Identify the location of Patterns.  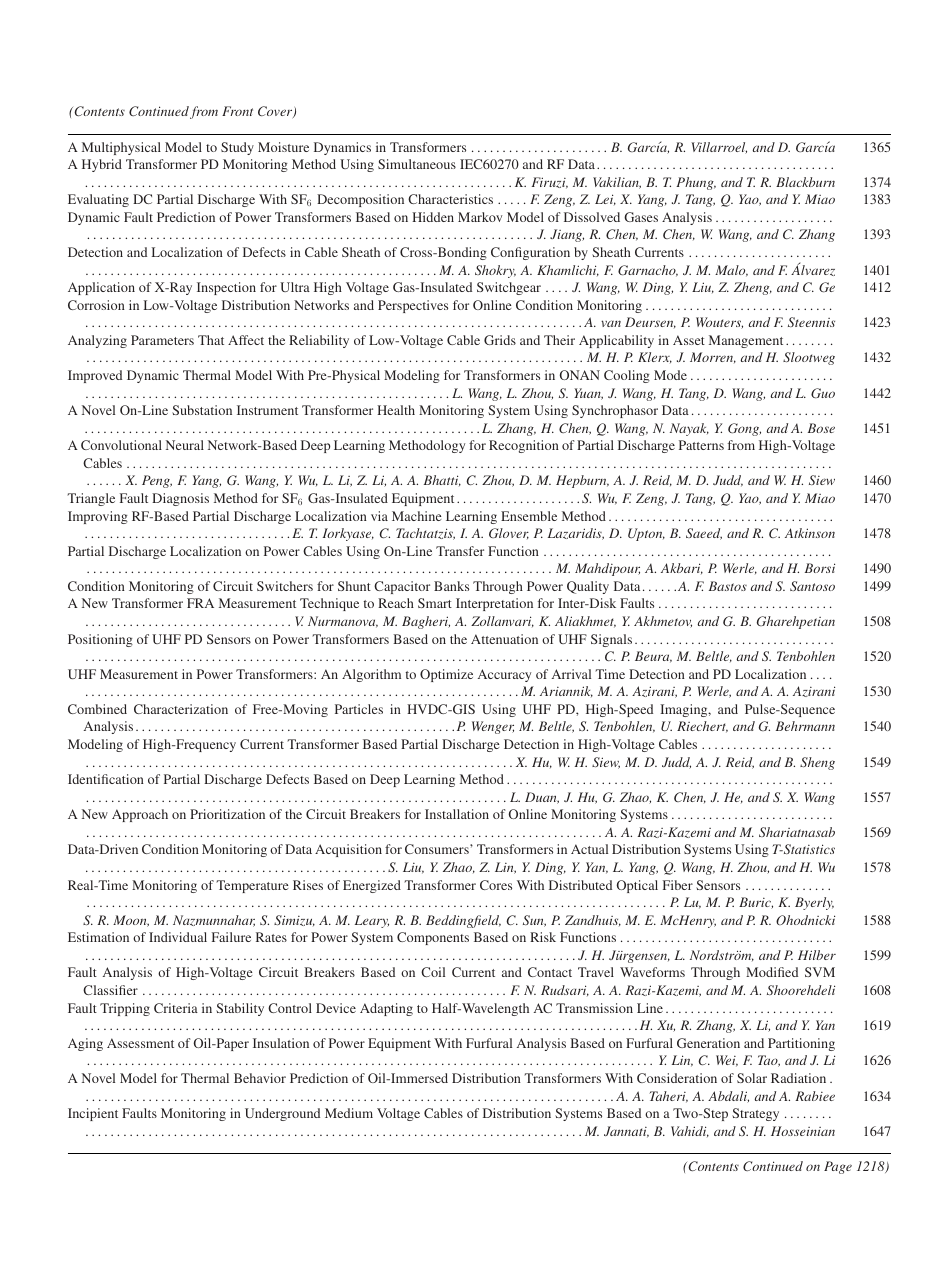
(701, 445).
